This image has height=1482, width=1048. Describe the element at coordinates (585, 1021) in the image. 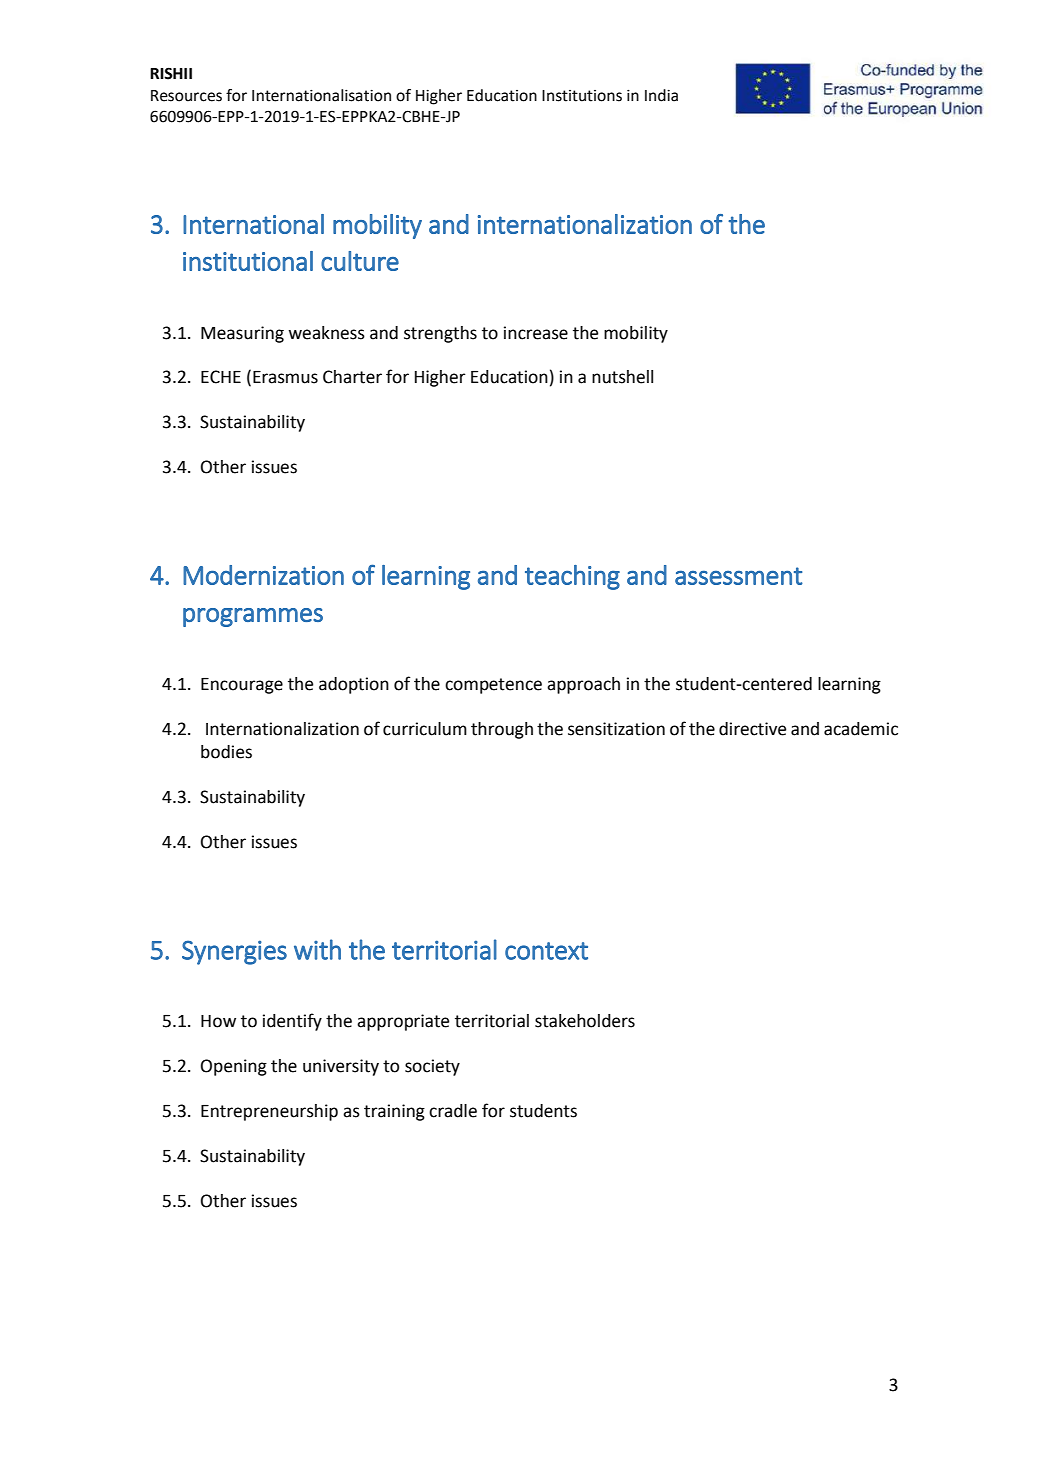

I see `stakeholders` at that location.
